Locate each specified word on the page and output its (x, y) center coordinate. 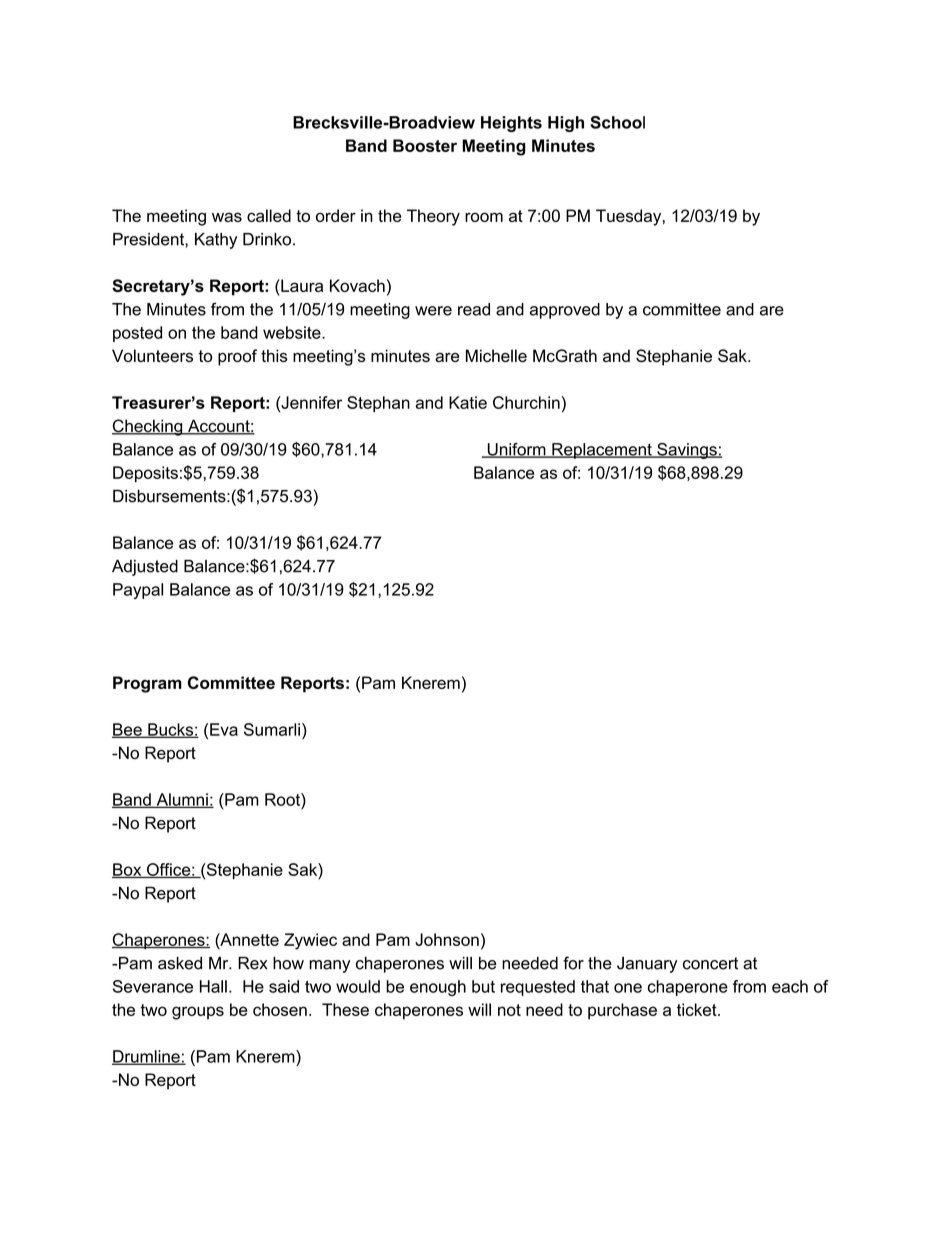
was (227, 217)
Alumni (182, 800)
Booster (425, 145)
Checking (148, 427)
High (566, 124)
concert (710, 963)
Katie (468, 402)
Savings (687, 451)
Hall (213, 986)
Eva (224, 729)
